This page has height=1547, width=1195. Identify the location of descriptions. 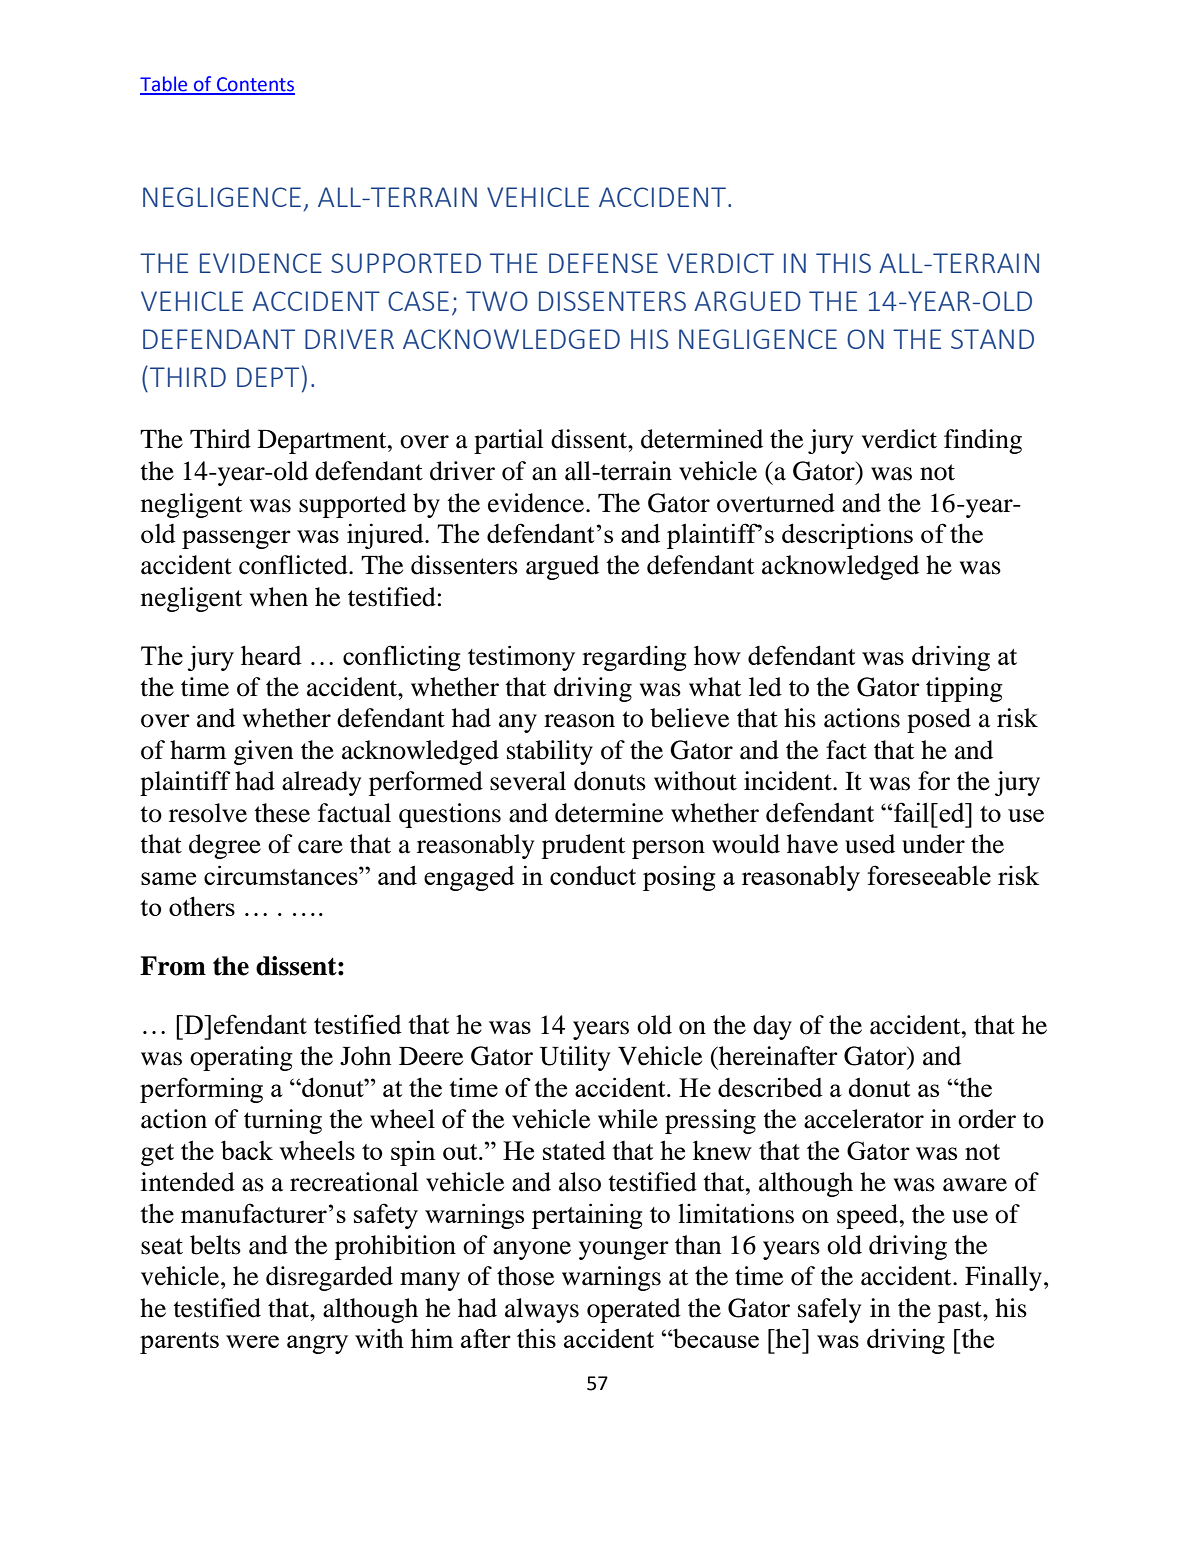
(847, 536).
